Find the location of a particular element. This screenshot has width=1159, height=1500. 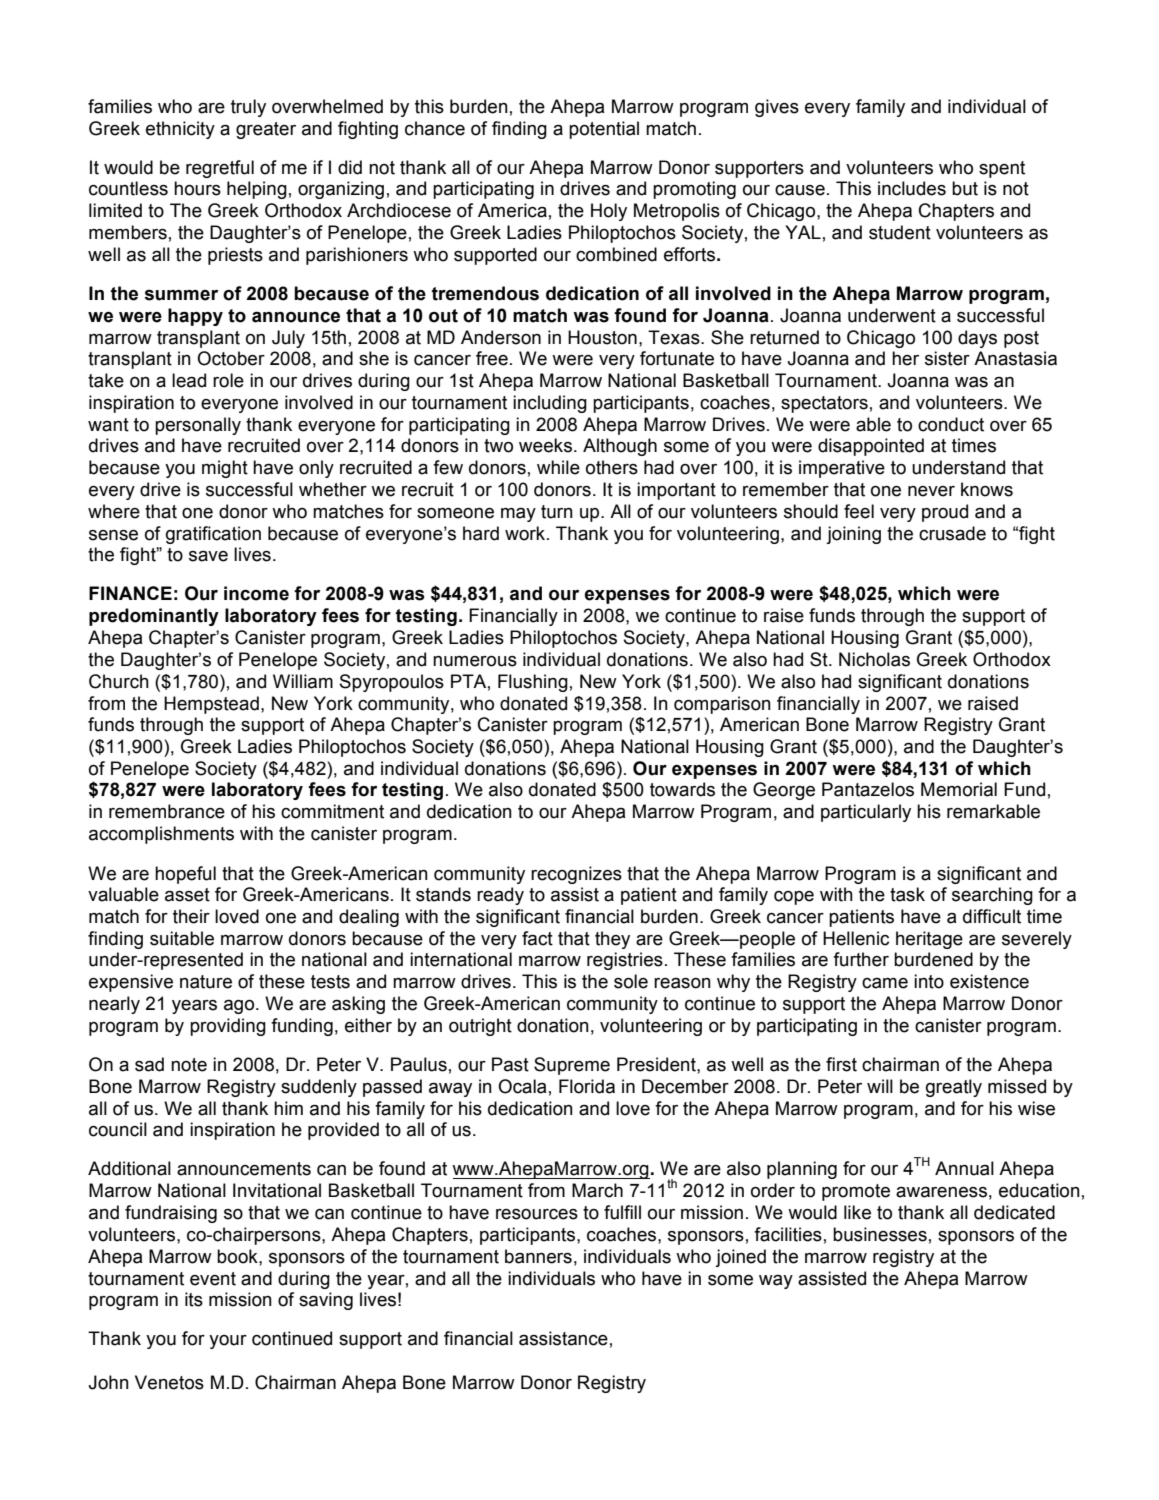

your is located at coordinates (228, 1342).
